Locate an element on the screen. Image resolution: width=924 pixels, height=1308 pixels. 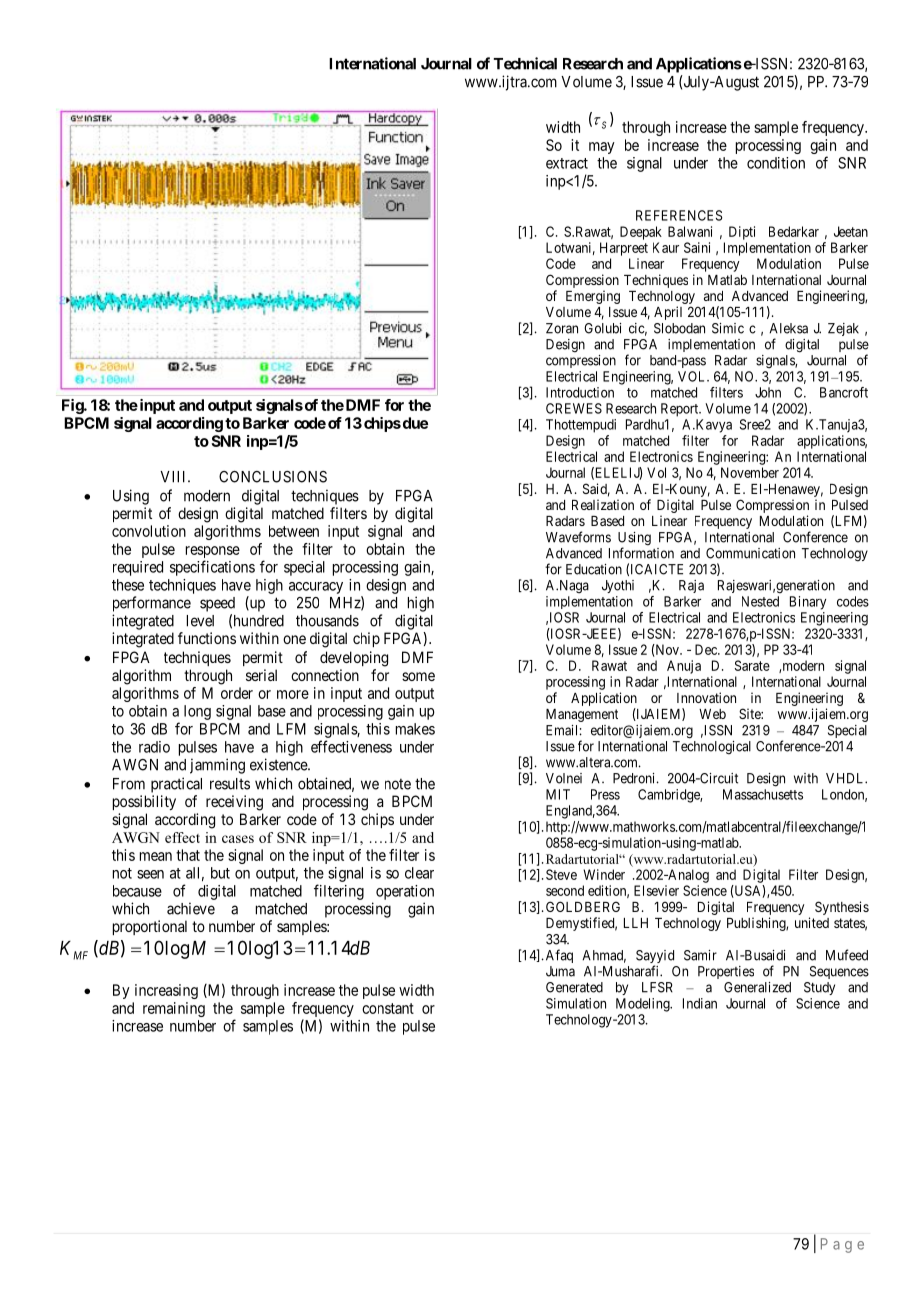
increasing is located at coordinates (166, 991).
